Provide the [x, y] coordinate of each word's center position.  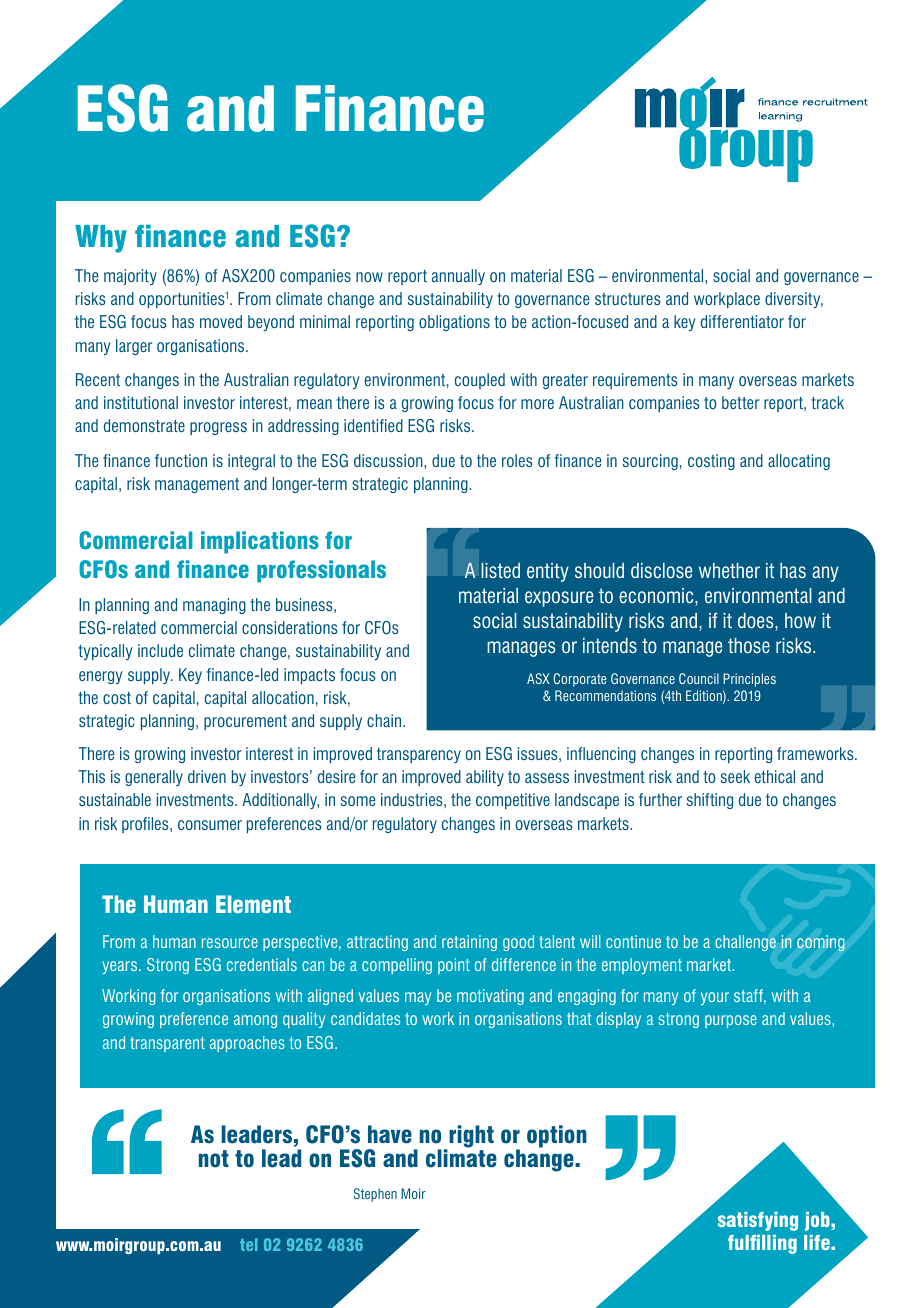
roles [517, 460]
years [121, 967]
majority [130, 277]
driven [207, 776]
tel [249, 1244]
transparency [419, 755]
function [181, 460]
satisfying [758, 1221]
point [454, 966]
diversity [794, 300]
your [715, 998]
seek [735, 776]
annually [458, 277]
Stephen [375, 1195]
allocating [799, 462]
